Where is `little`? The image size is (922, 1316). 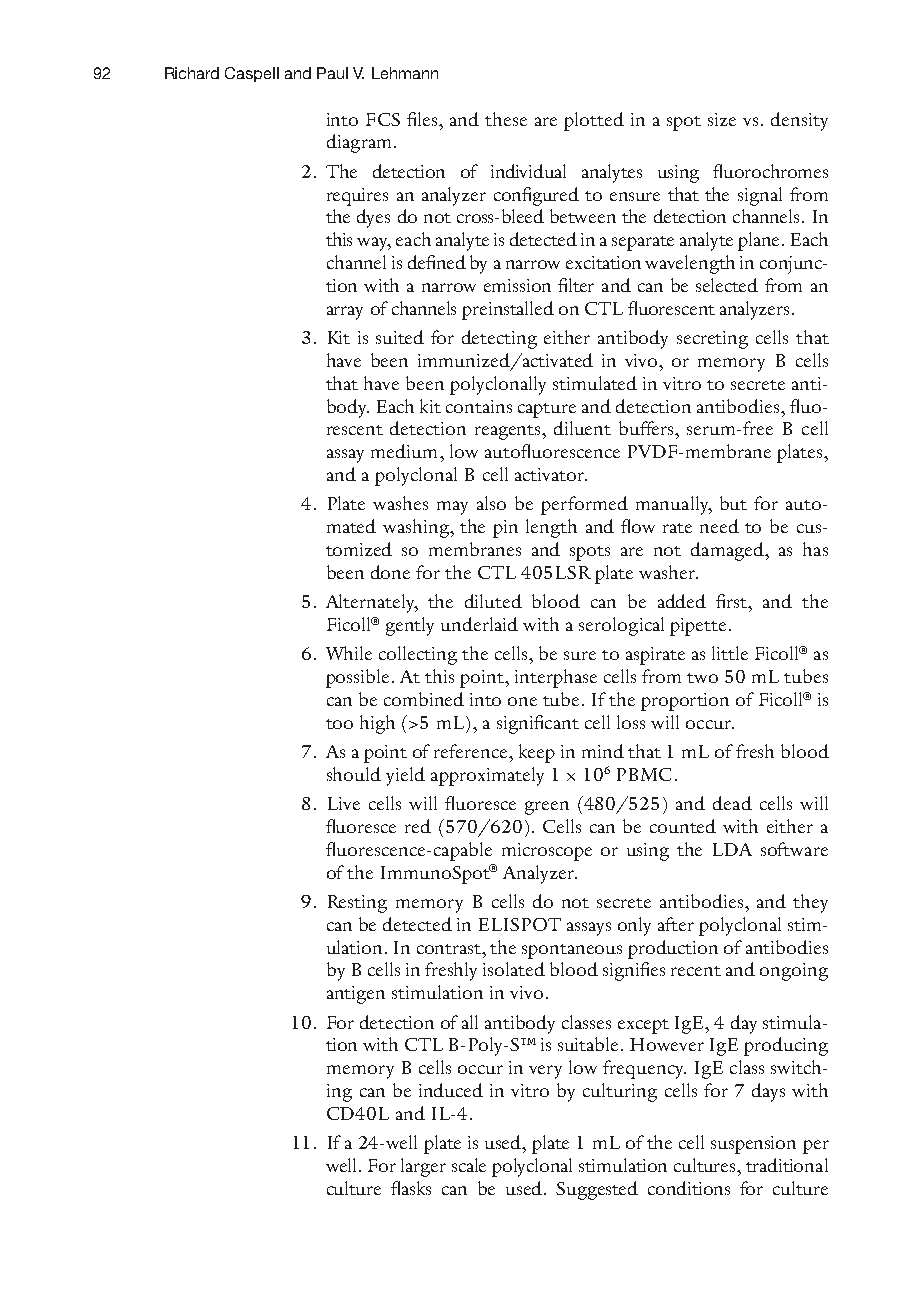 little is located at coordinates (730, 653).
